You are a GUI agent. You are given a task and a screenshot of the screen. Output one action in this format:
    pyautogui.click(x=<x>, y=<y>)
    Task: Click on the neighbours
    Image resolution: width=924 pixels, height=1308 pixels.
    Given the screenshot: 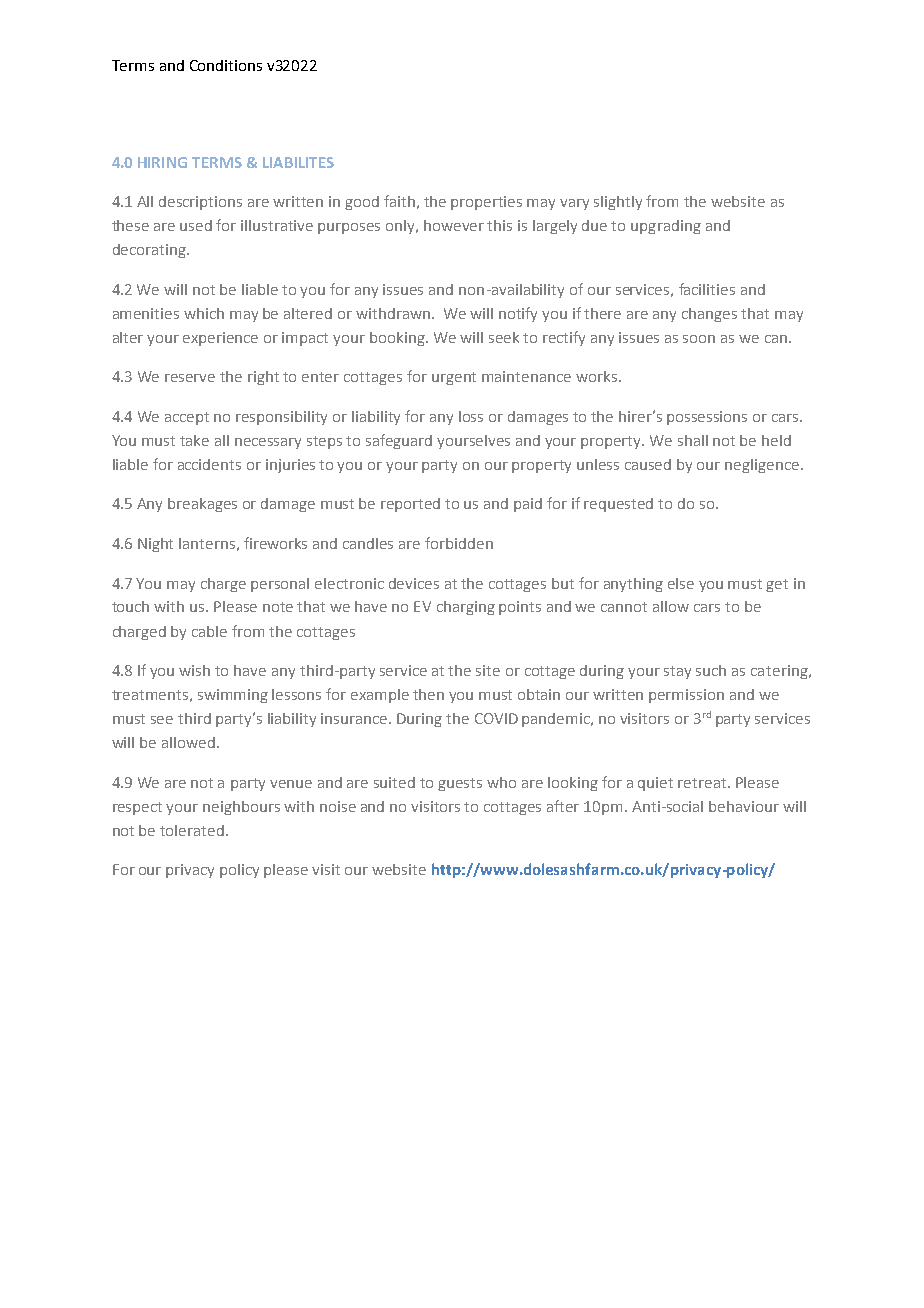 What is the action you would take?
    pyautogui.click(x=241, y=808)
